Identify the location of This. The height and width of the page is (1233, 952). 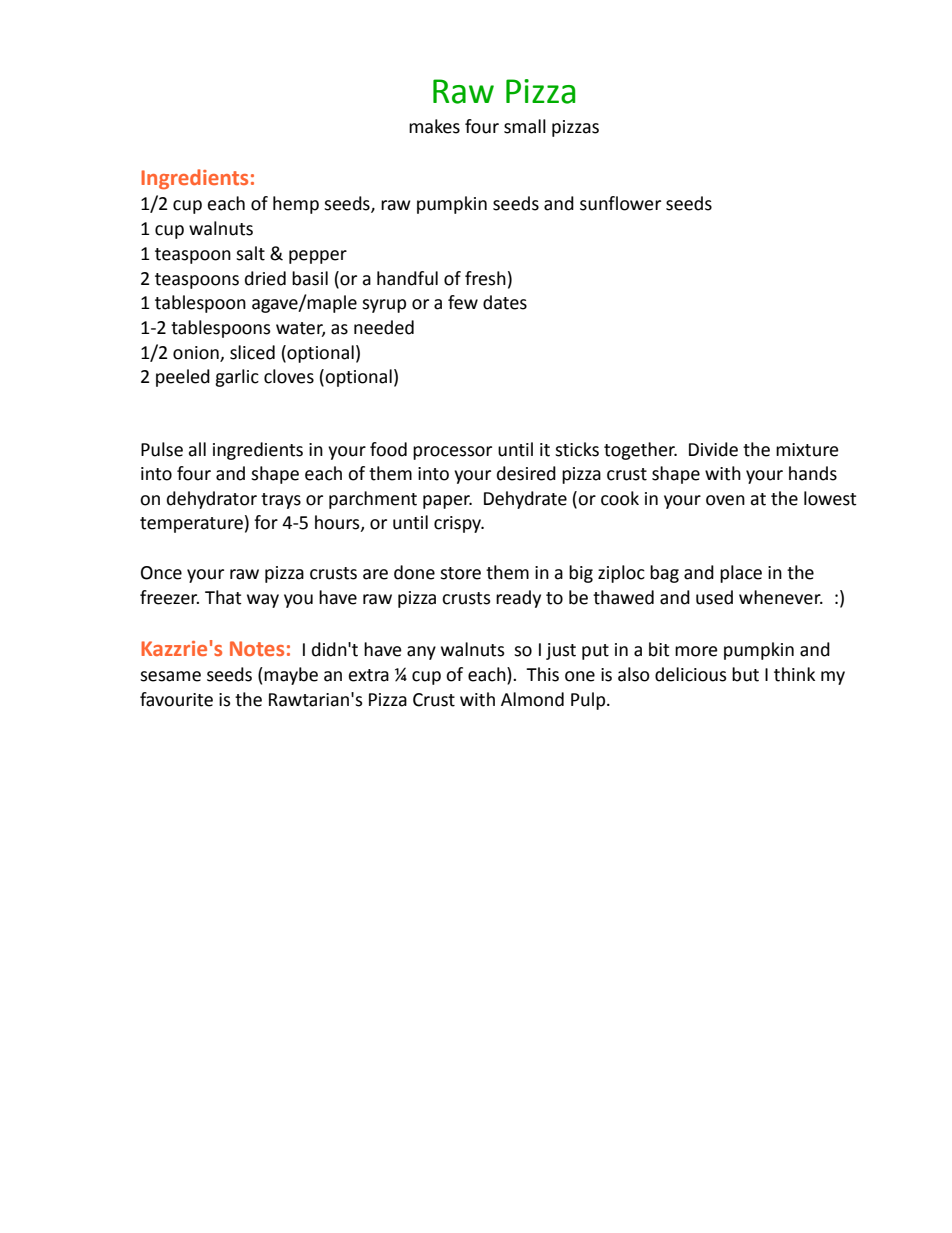
(542, 674).
